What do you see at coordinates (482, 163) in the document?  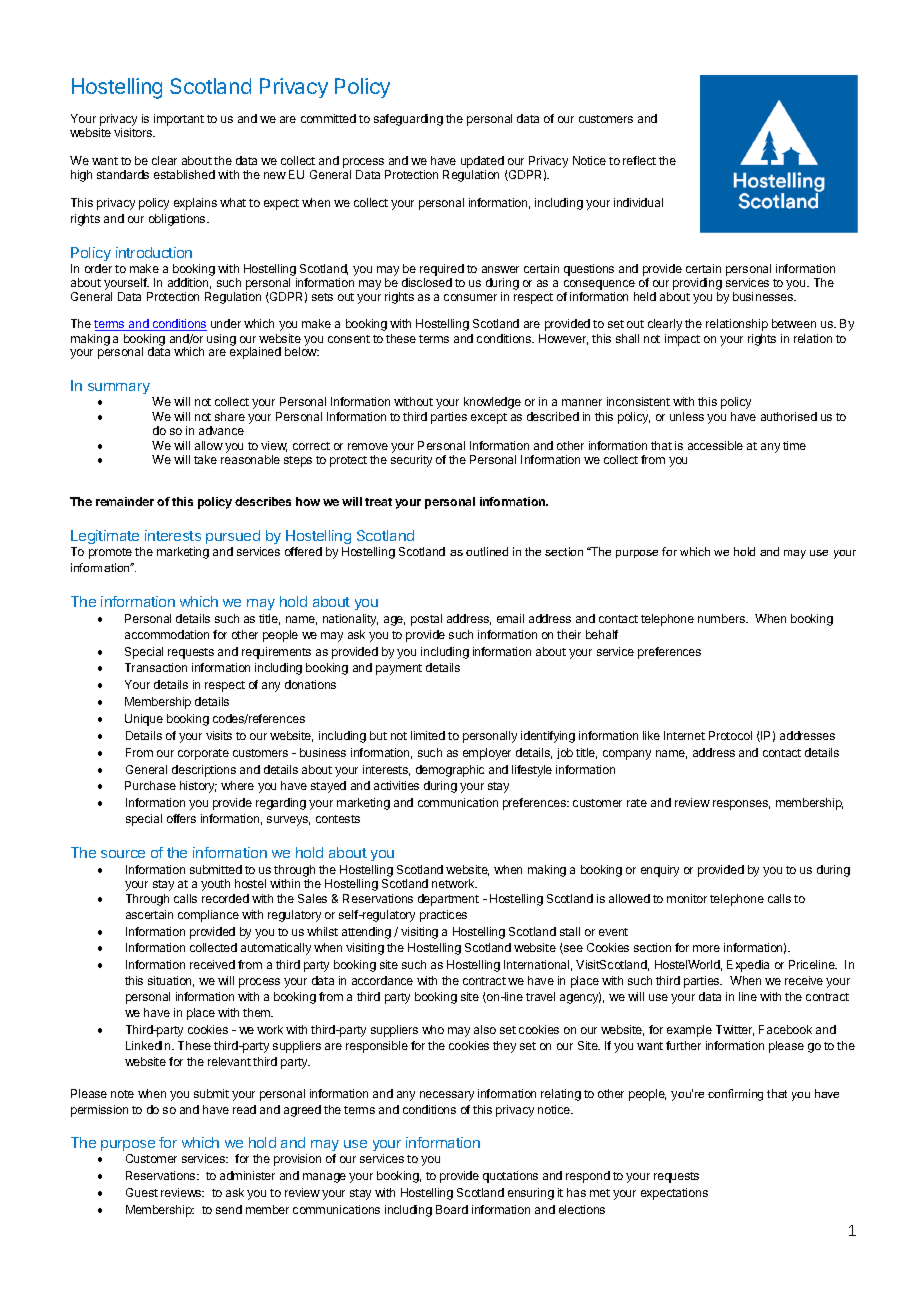 I see `updated` at bounding box center [482, 163].
